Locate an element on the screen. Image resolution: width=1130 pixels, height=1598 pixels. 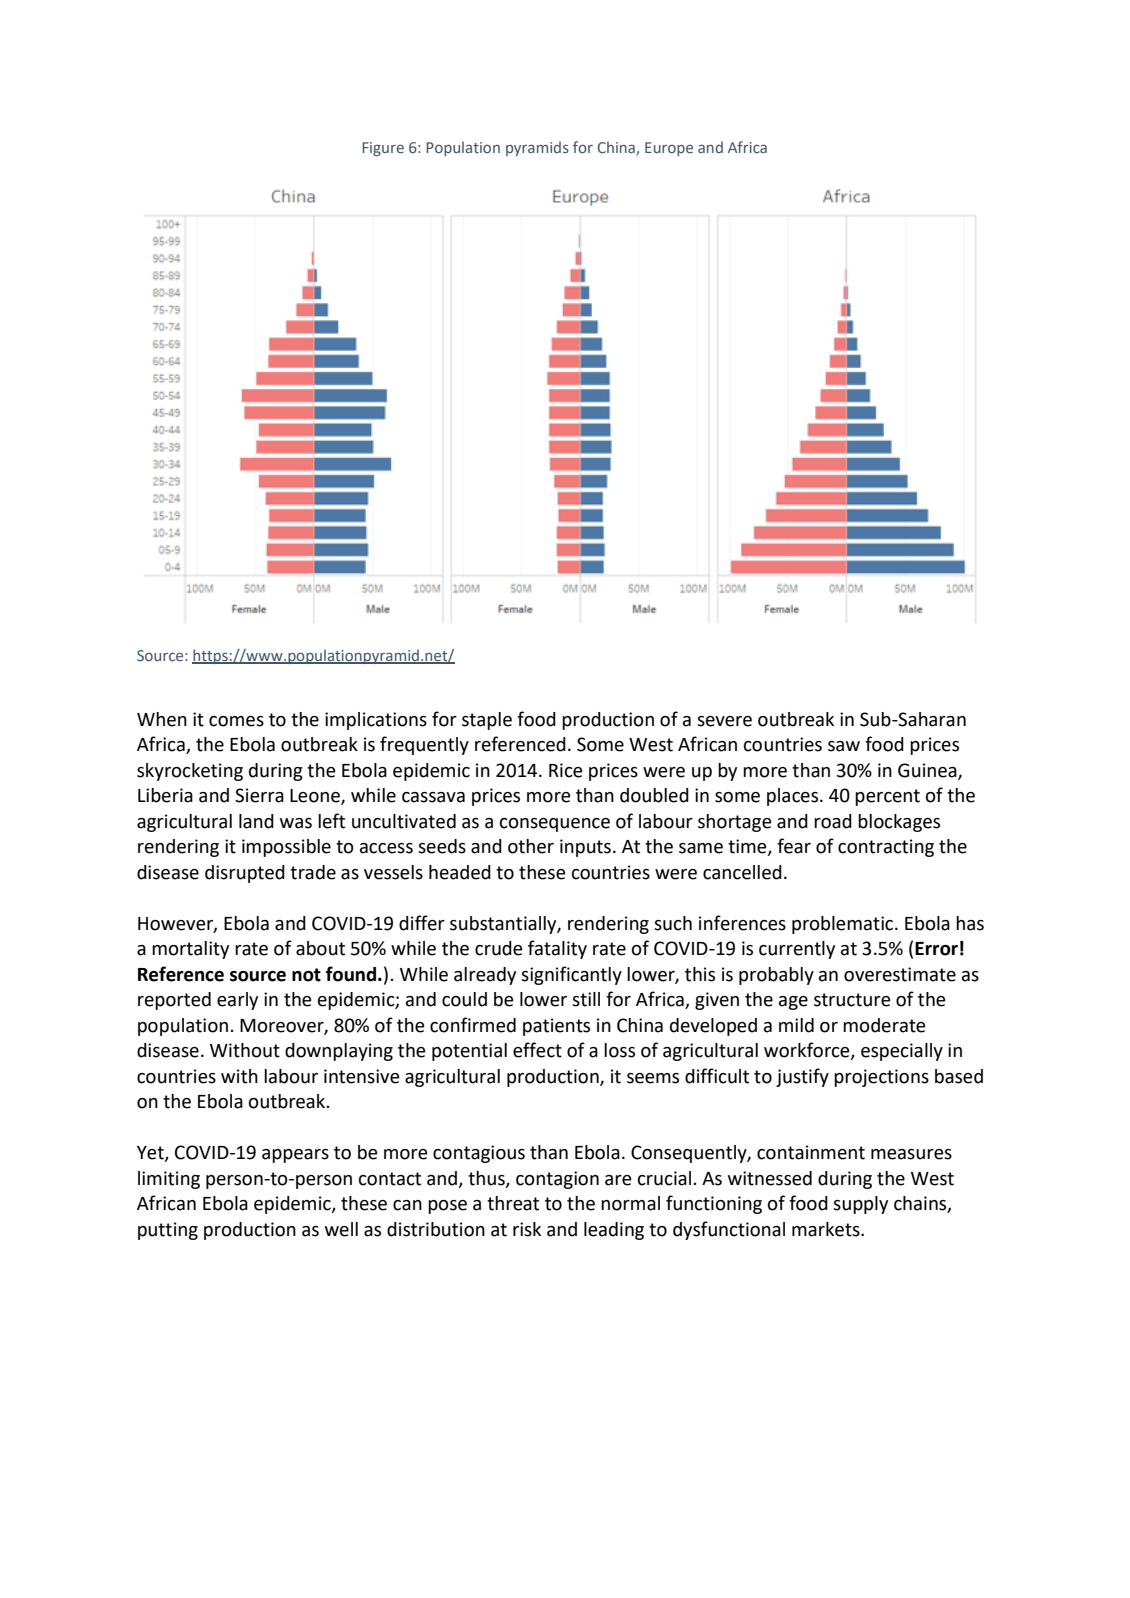
saw is located at coordinates (844, 746).
